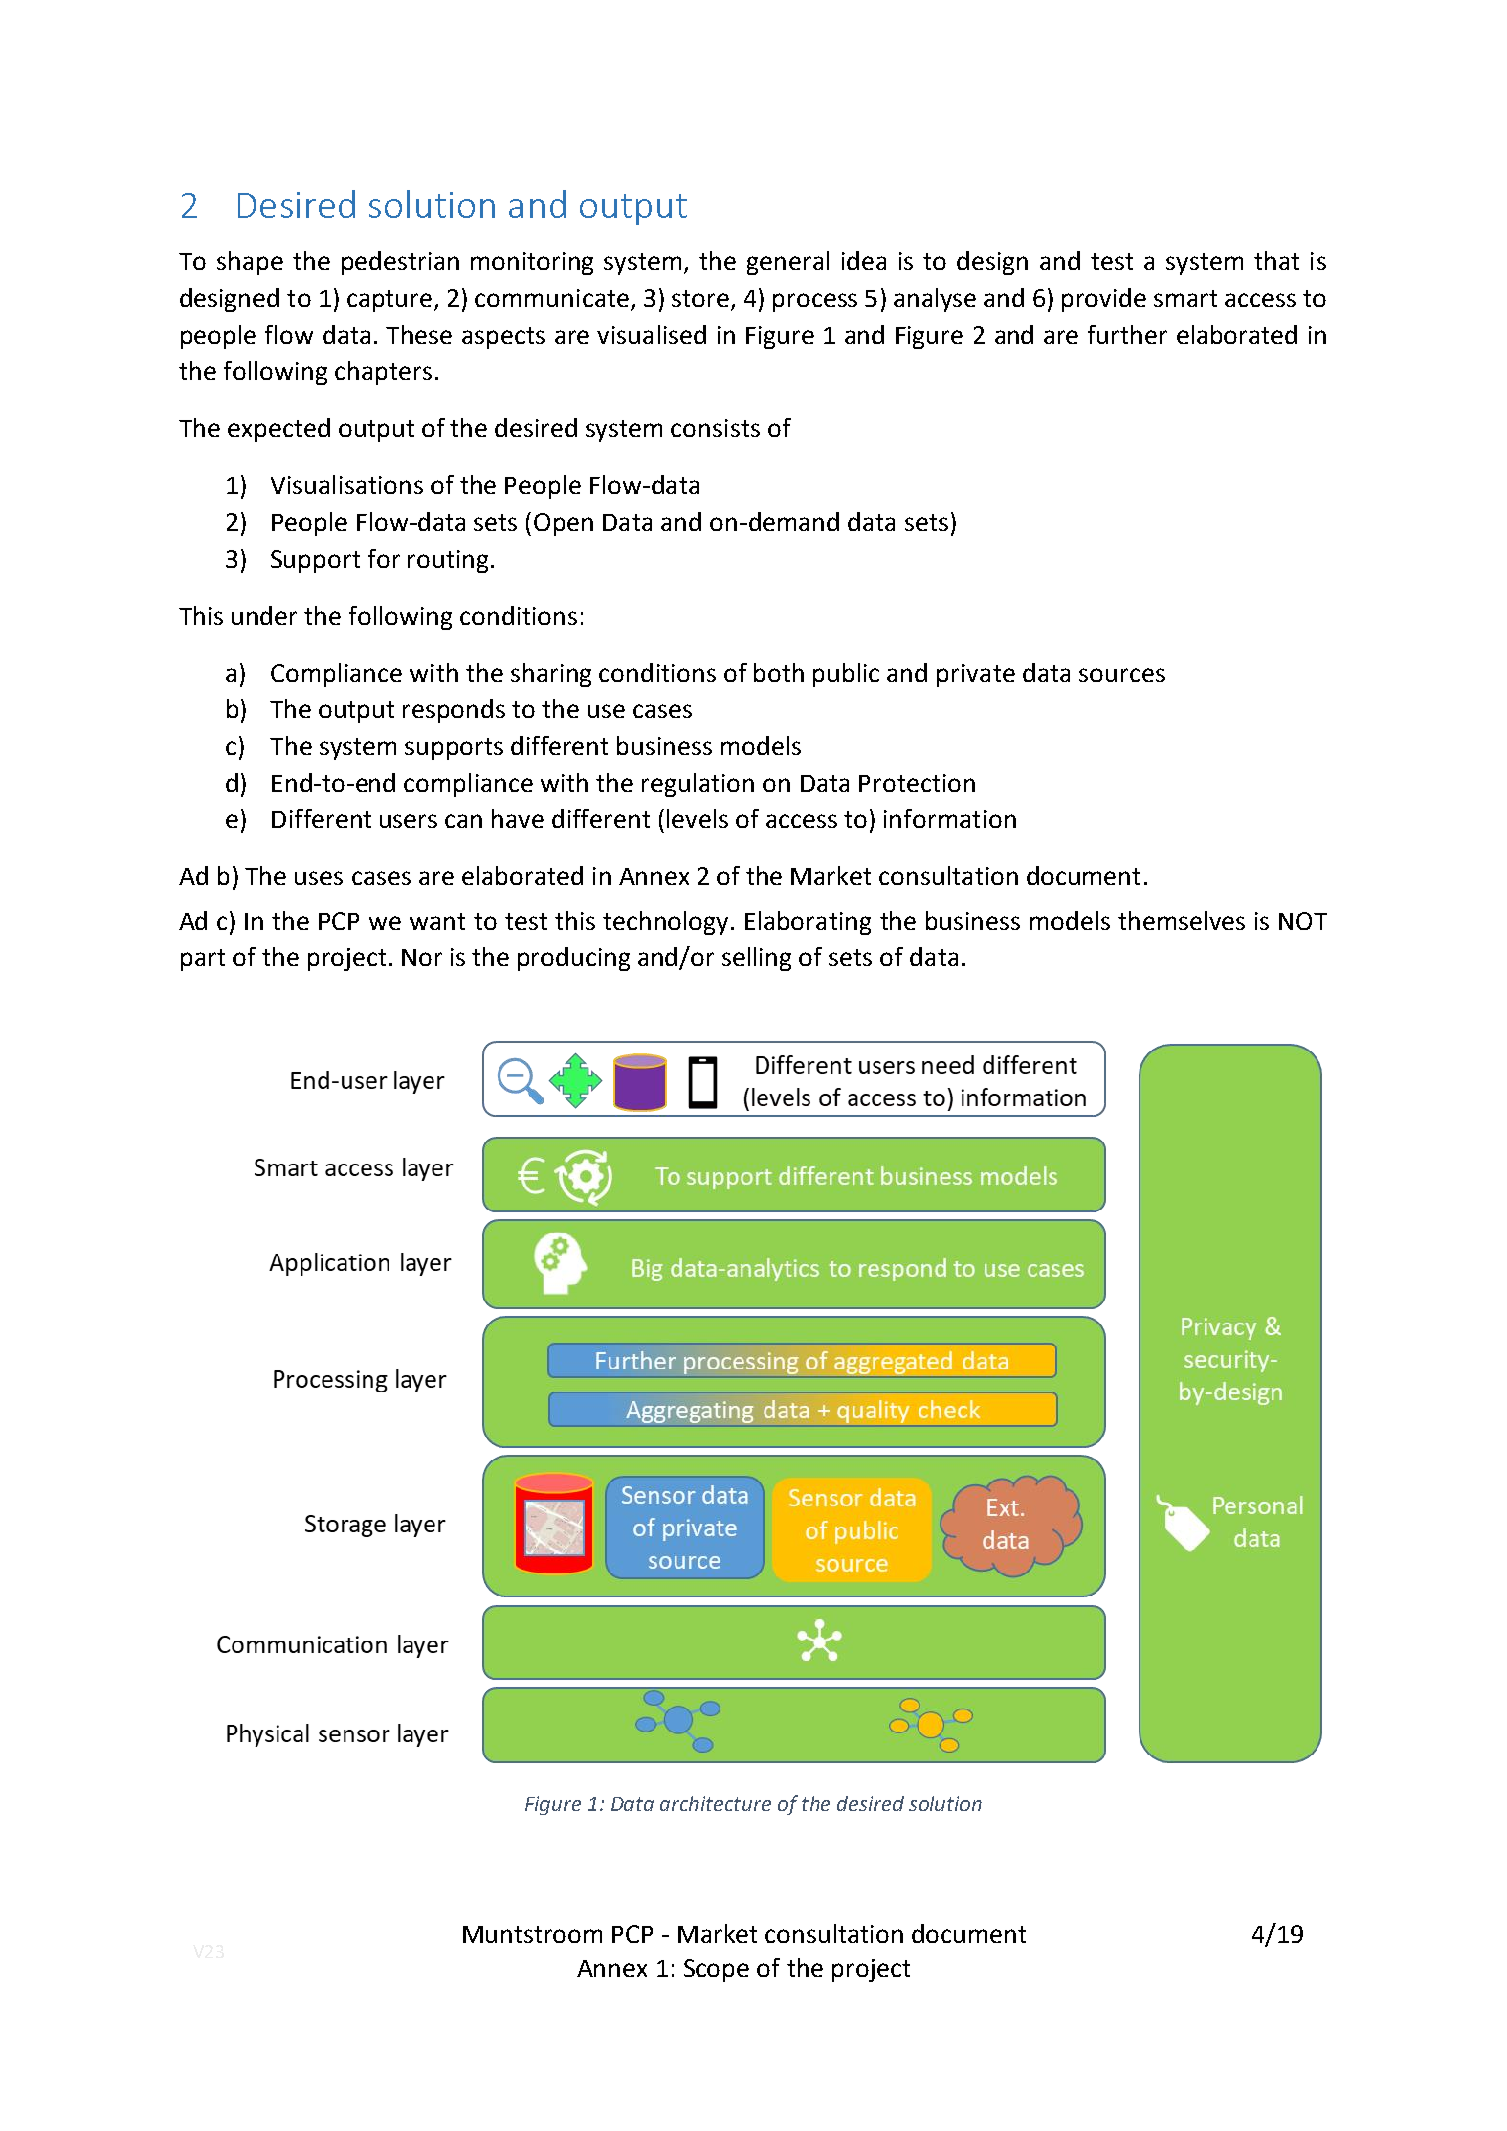 The image size is (1507, 2131). I want to click on themselves, so click(1181, 920).
